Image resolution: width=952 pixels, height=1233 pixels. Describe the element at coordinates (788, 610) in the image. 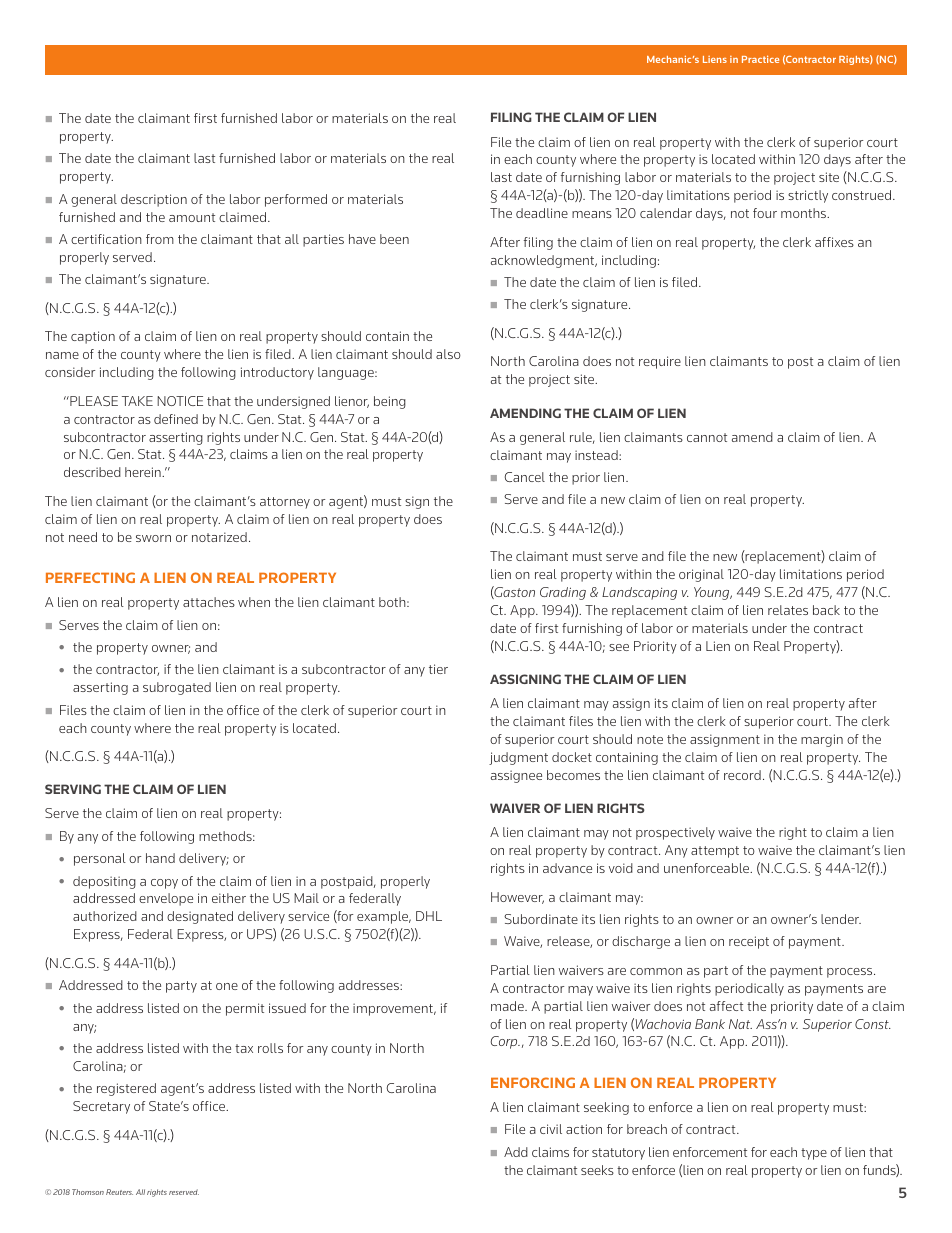

I see `relates` at that location.
